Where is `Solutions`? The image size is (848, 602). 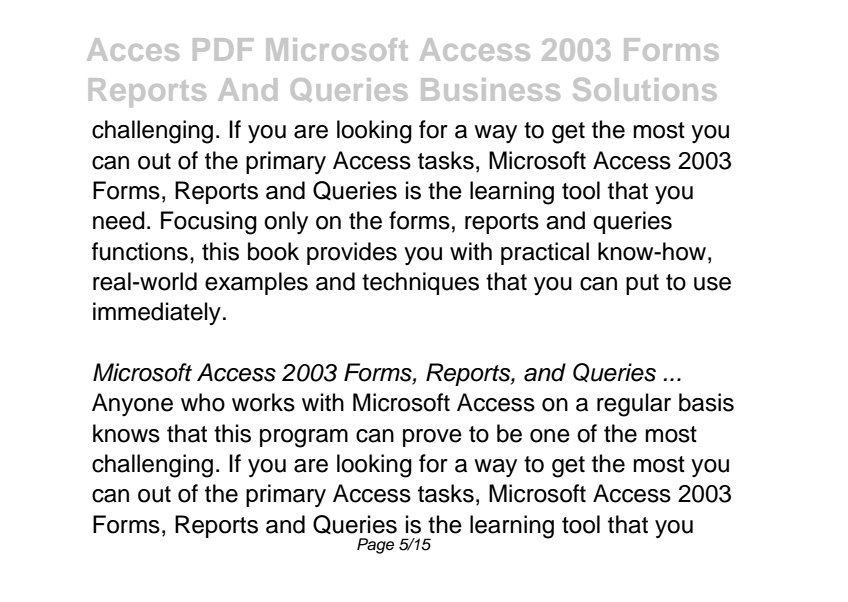
Solutions is located at coordinates (645, 89).
